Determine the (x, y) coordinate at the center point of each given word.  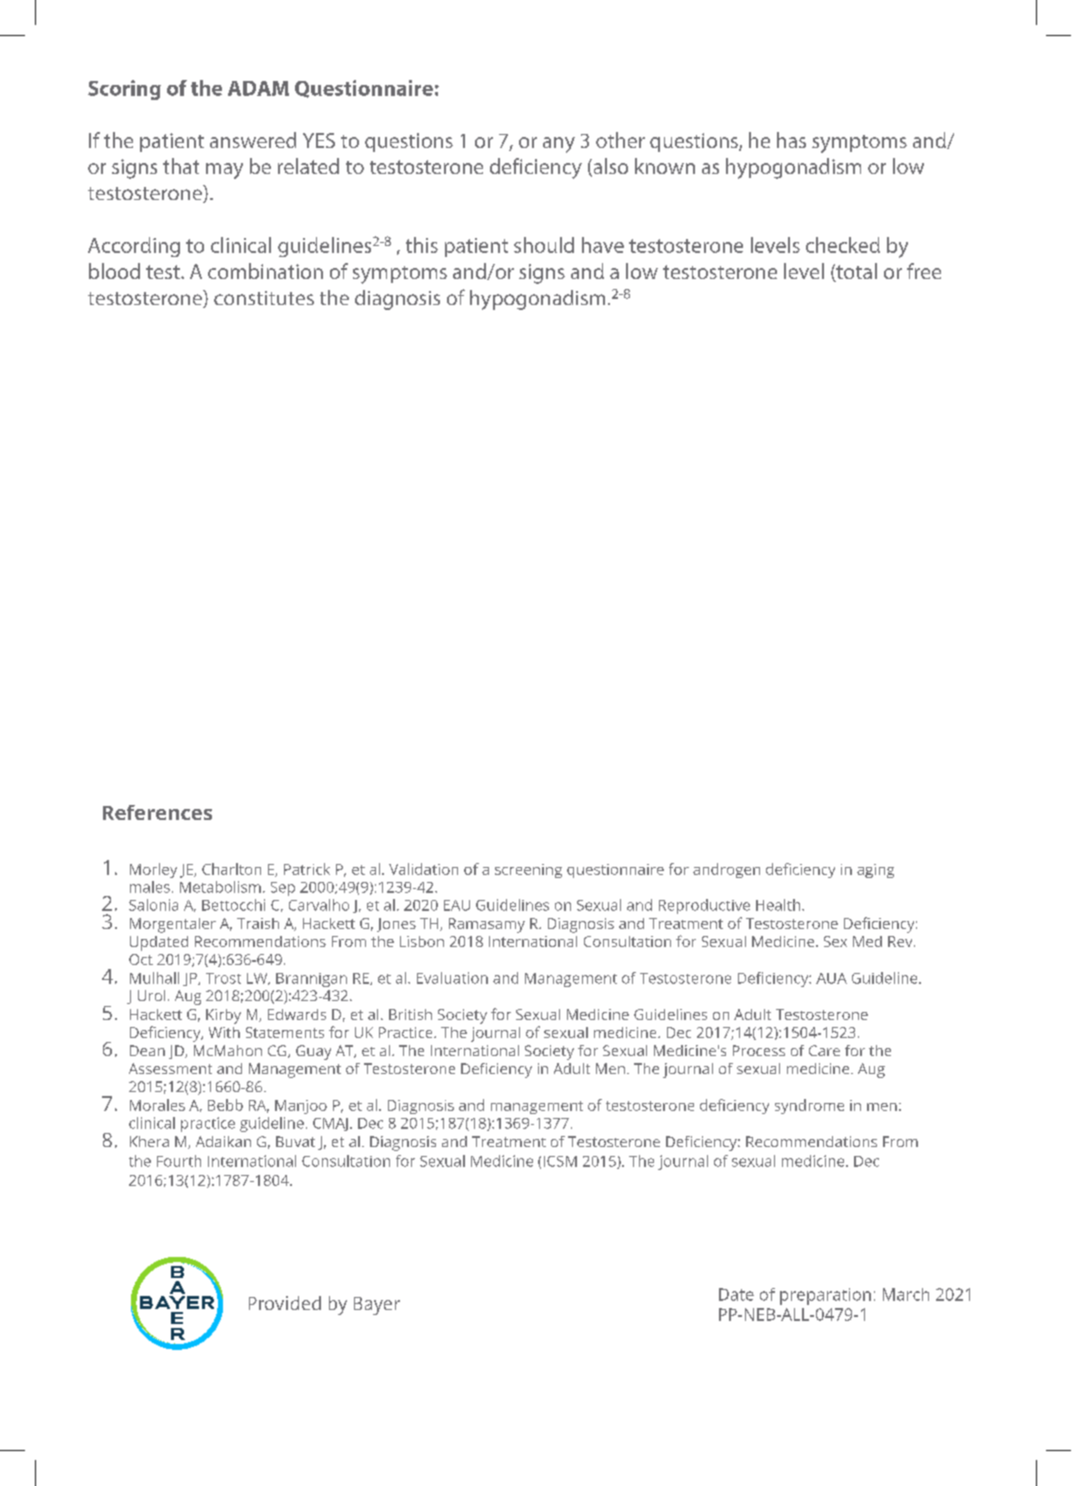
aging (875, 871)
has (791, 140)
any (559, 145)
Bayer (377, 1306)
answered (253, 140)
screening (528, 871)
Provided (285, 1303)
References (157, 812)
